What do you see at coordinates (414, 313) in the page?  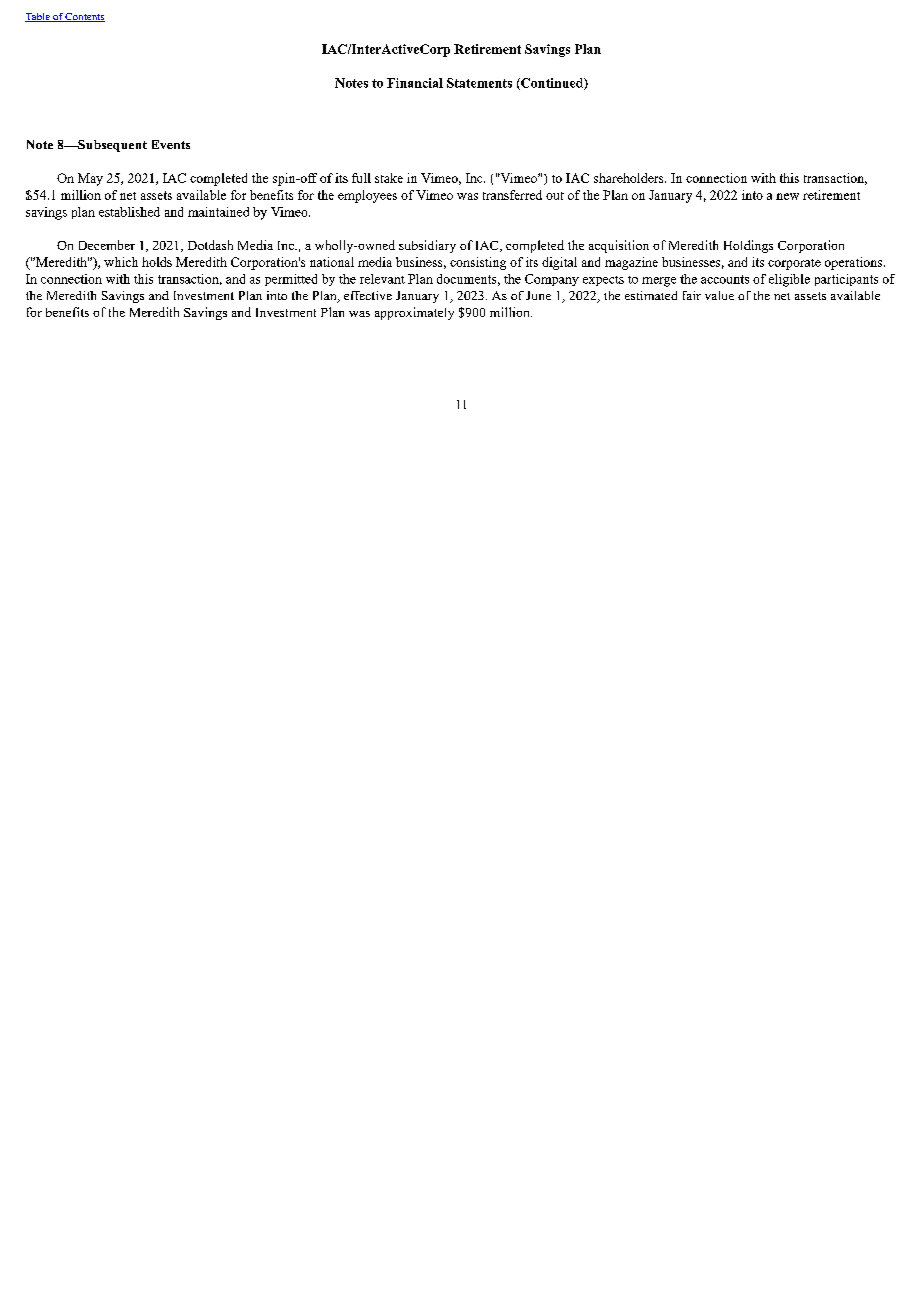 I see `approximately` at bounding box center [414, 313].
